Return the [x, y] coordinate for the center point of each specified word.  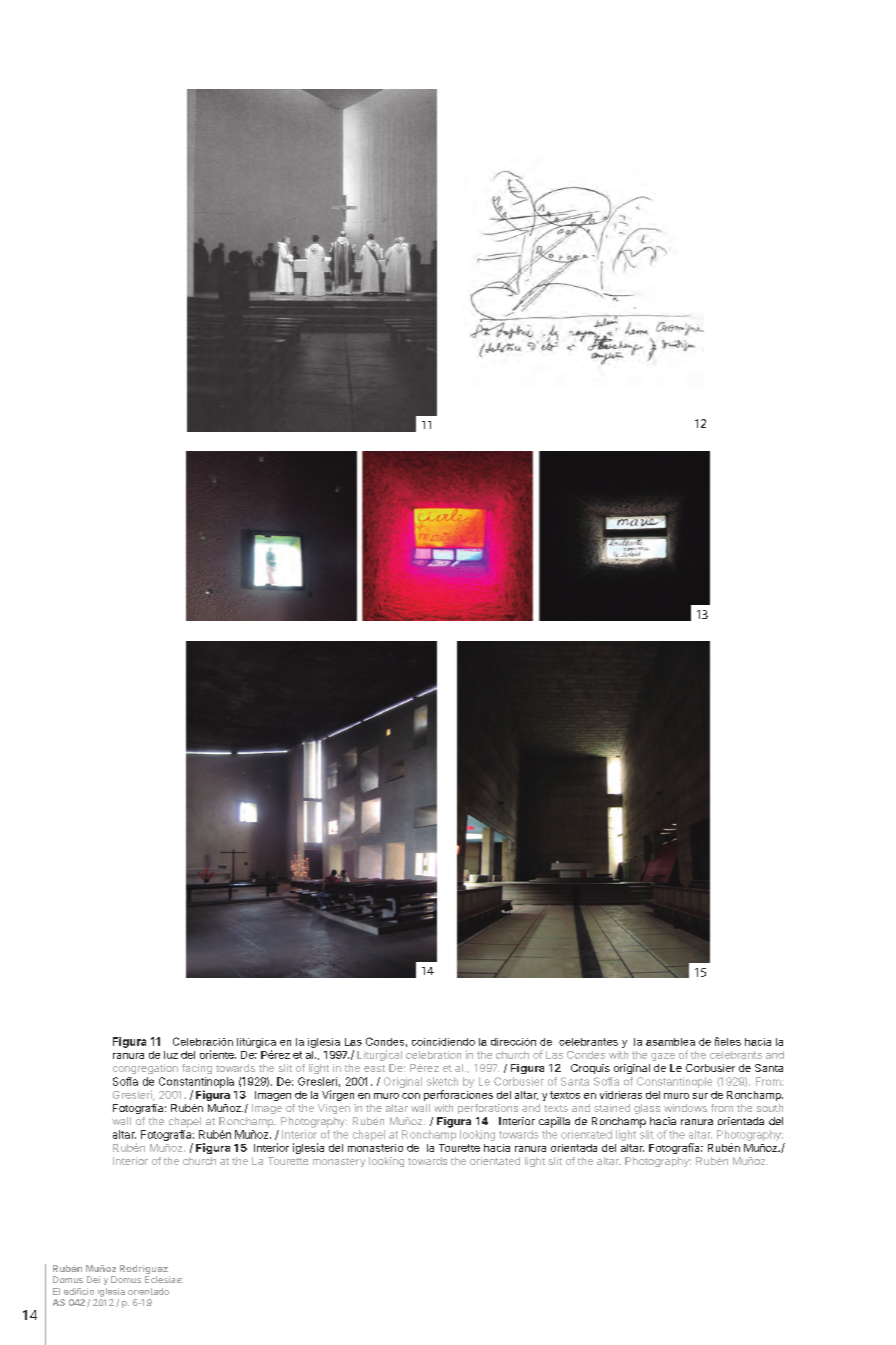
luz [171, 1055]
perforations [488, 1109]
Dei [93, 1279]
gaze [663, 1057]
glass [647, 1109]
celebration [433, 1055]
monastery [339, 1162]
